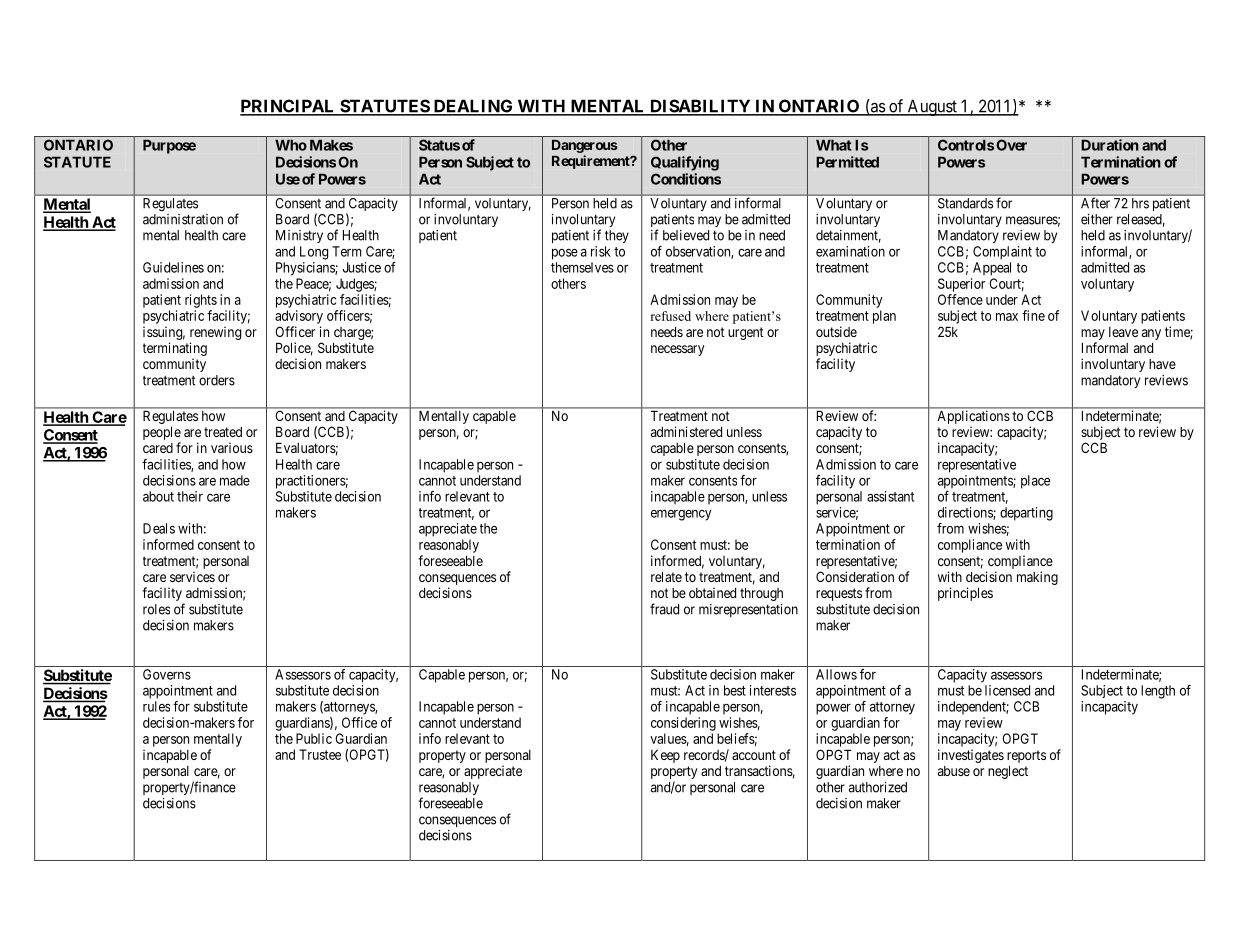 The height and width of the page is (952, 1233). What do you see at coordinates (965, 594) in the page?
I see `principles` at bounding box center [965, 594].
